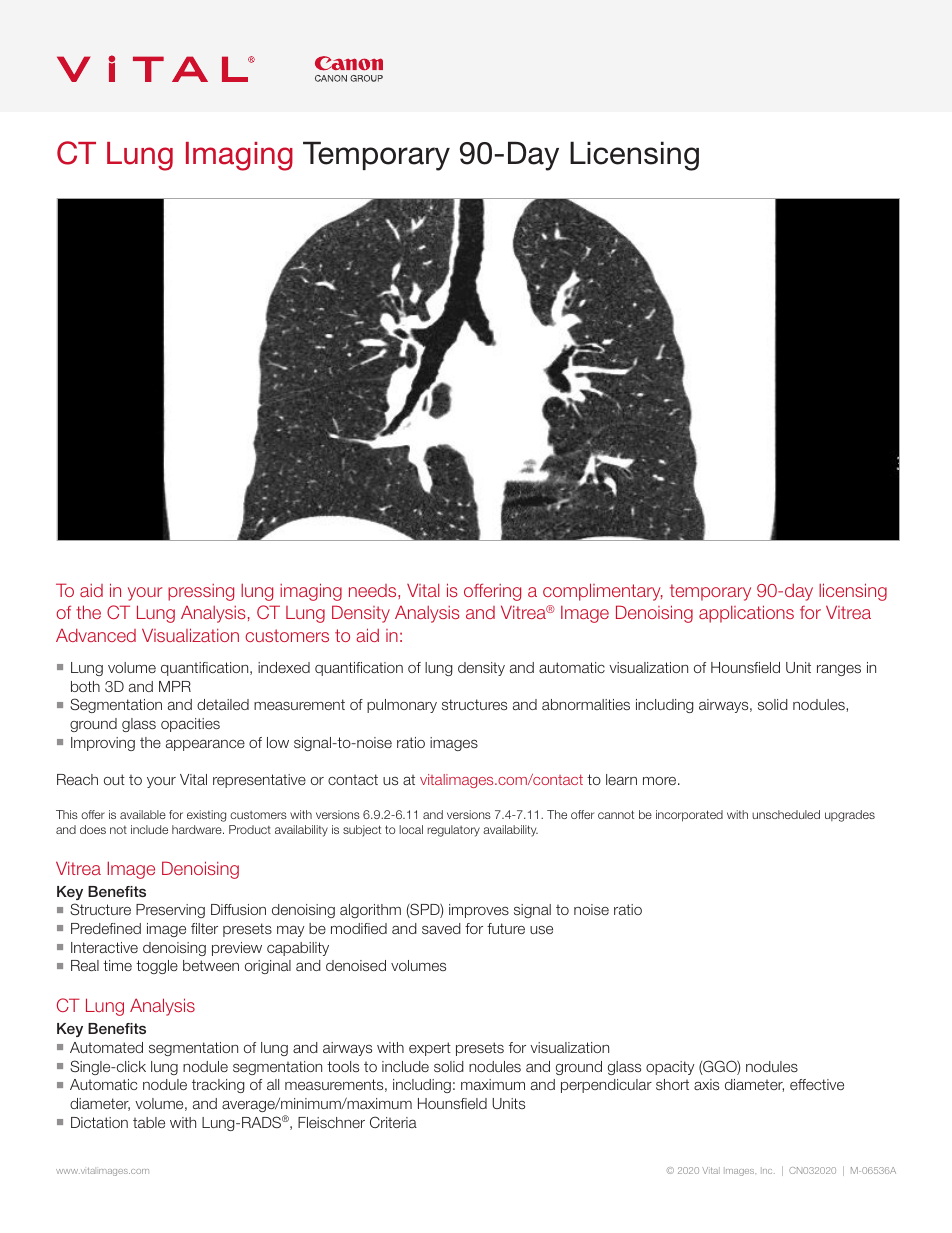 The width and height of the screenshot is (952, 1233). What do you see at coordinates (746, 614) in the screenshot?
I see `applications` at bounding box center [746, 614].
